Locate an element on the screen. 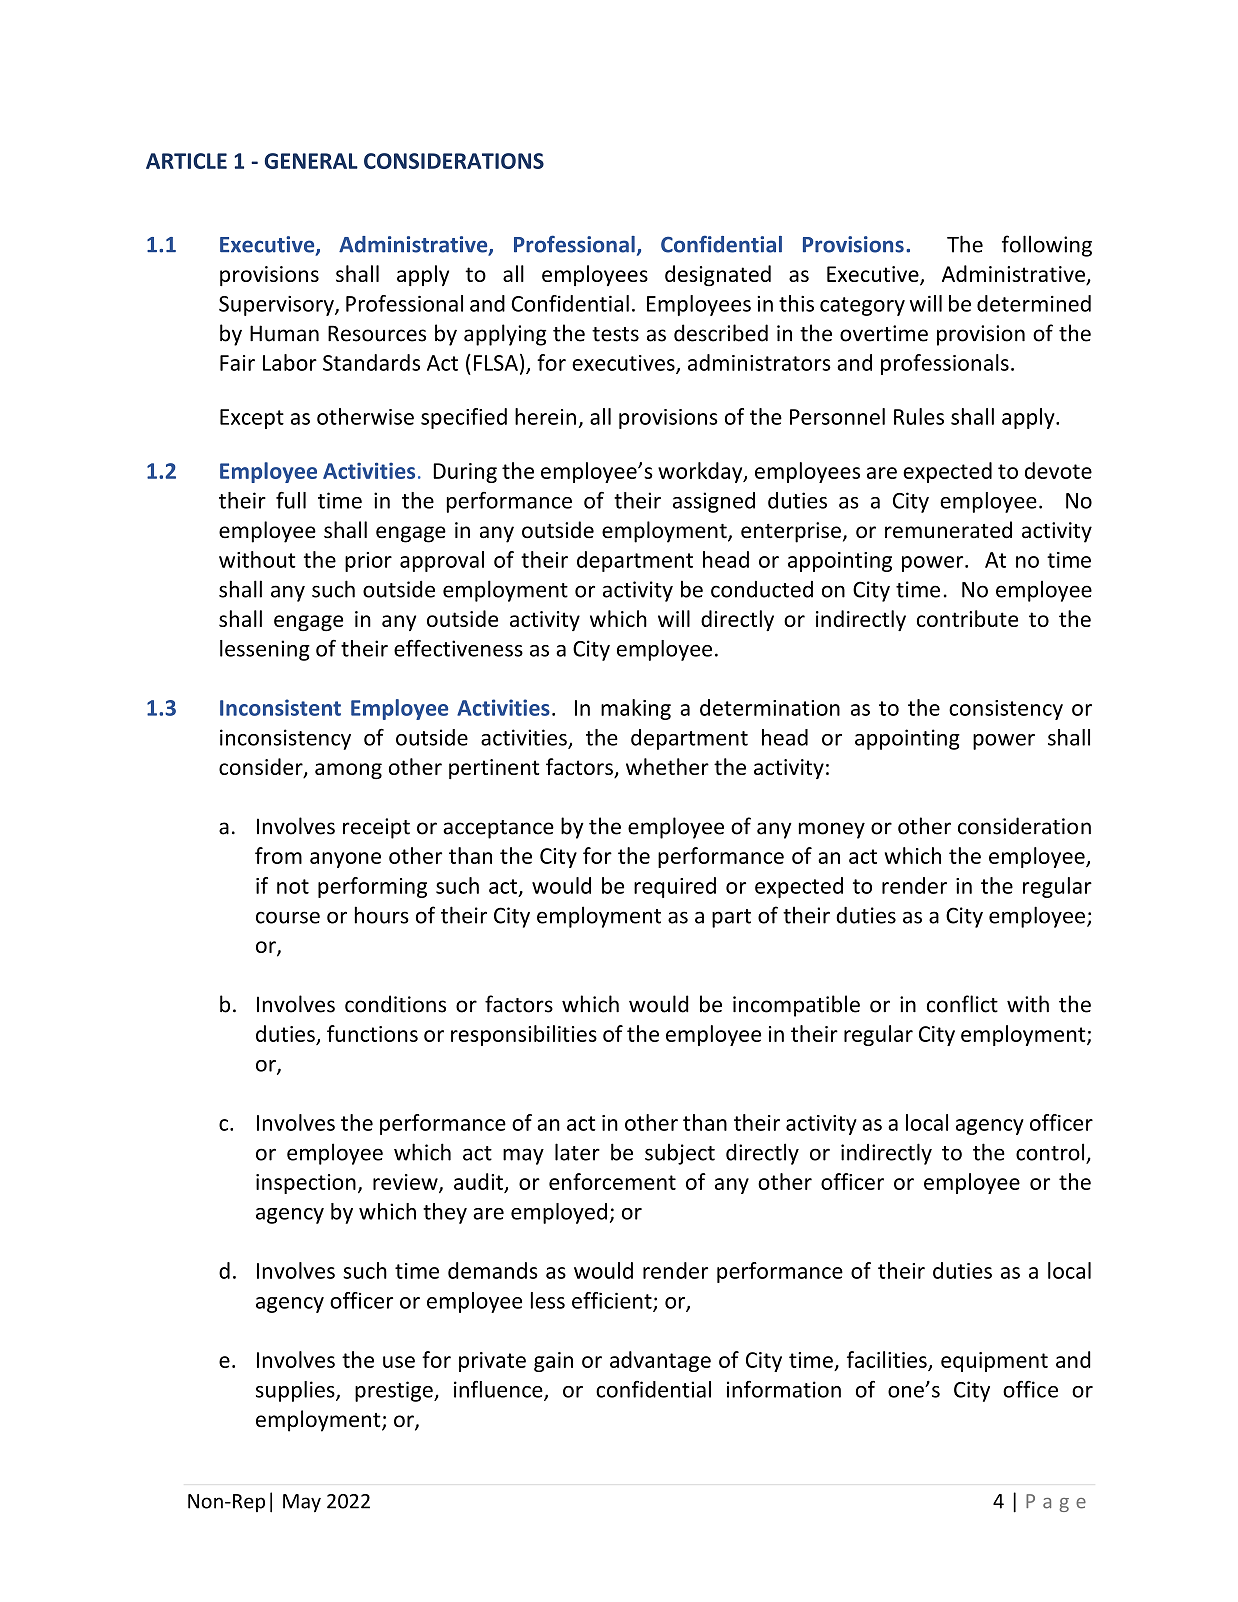 The height and width of the screenshot is (1602, 1238). supplies is located at coordinates (296, 1391).
